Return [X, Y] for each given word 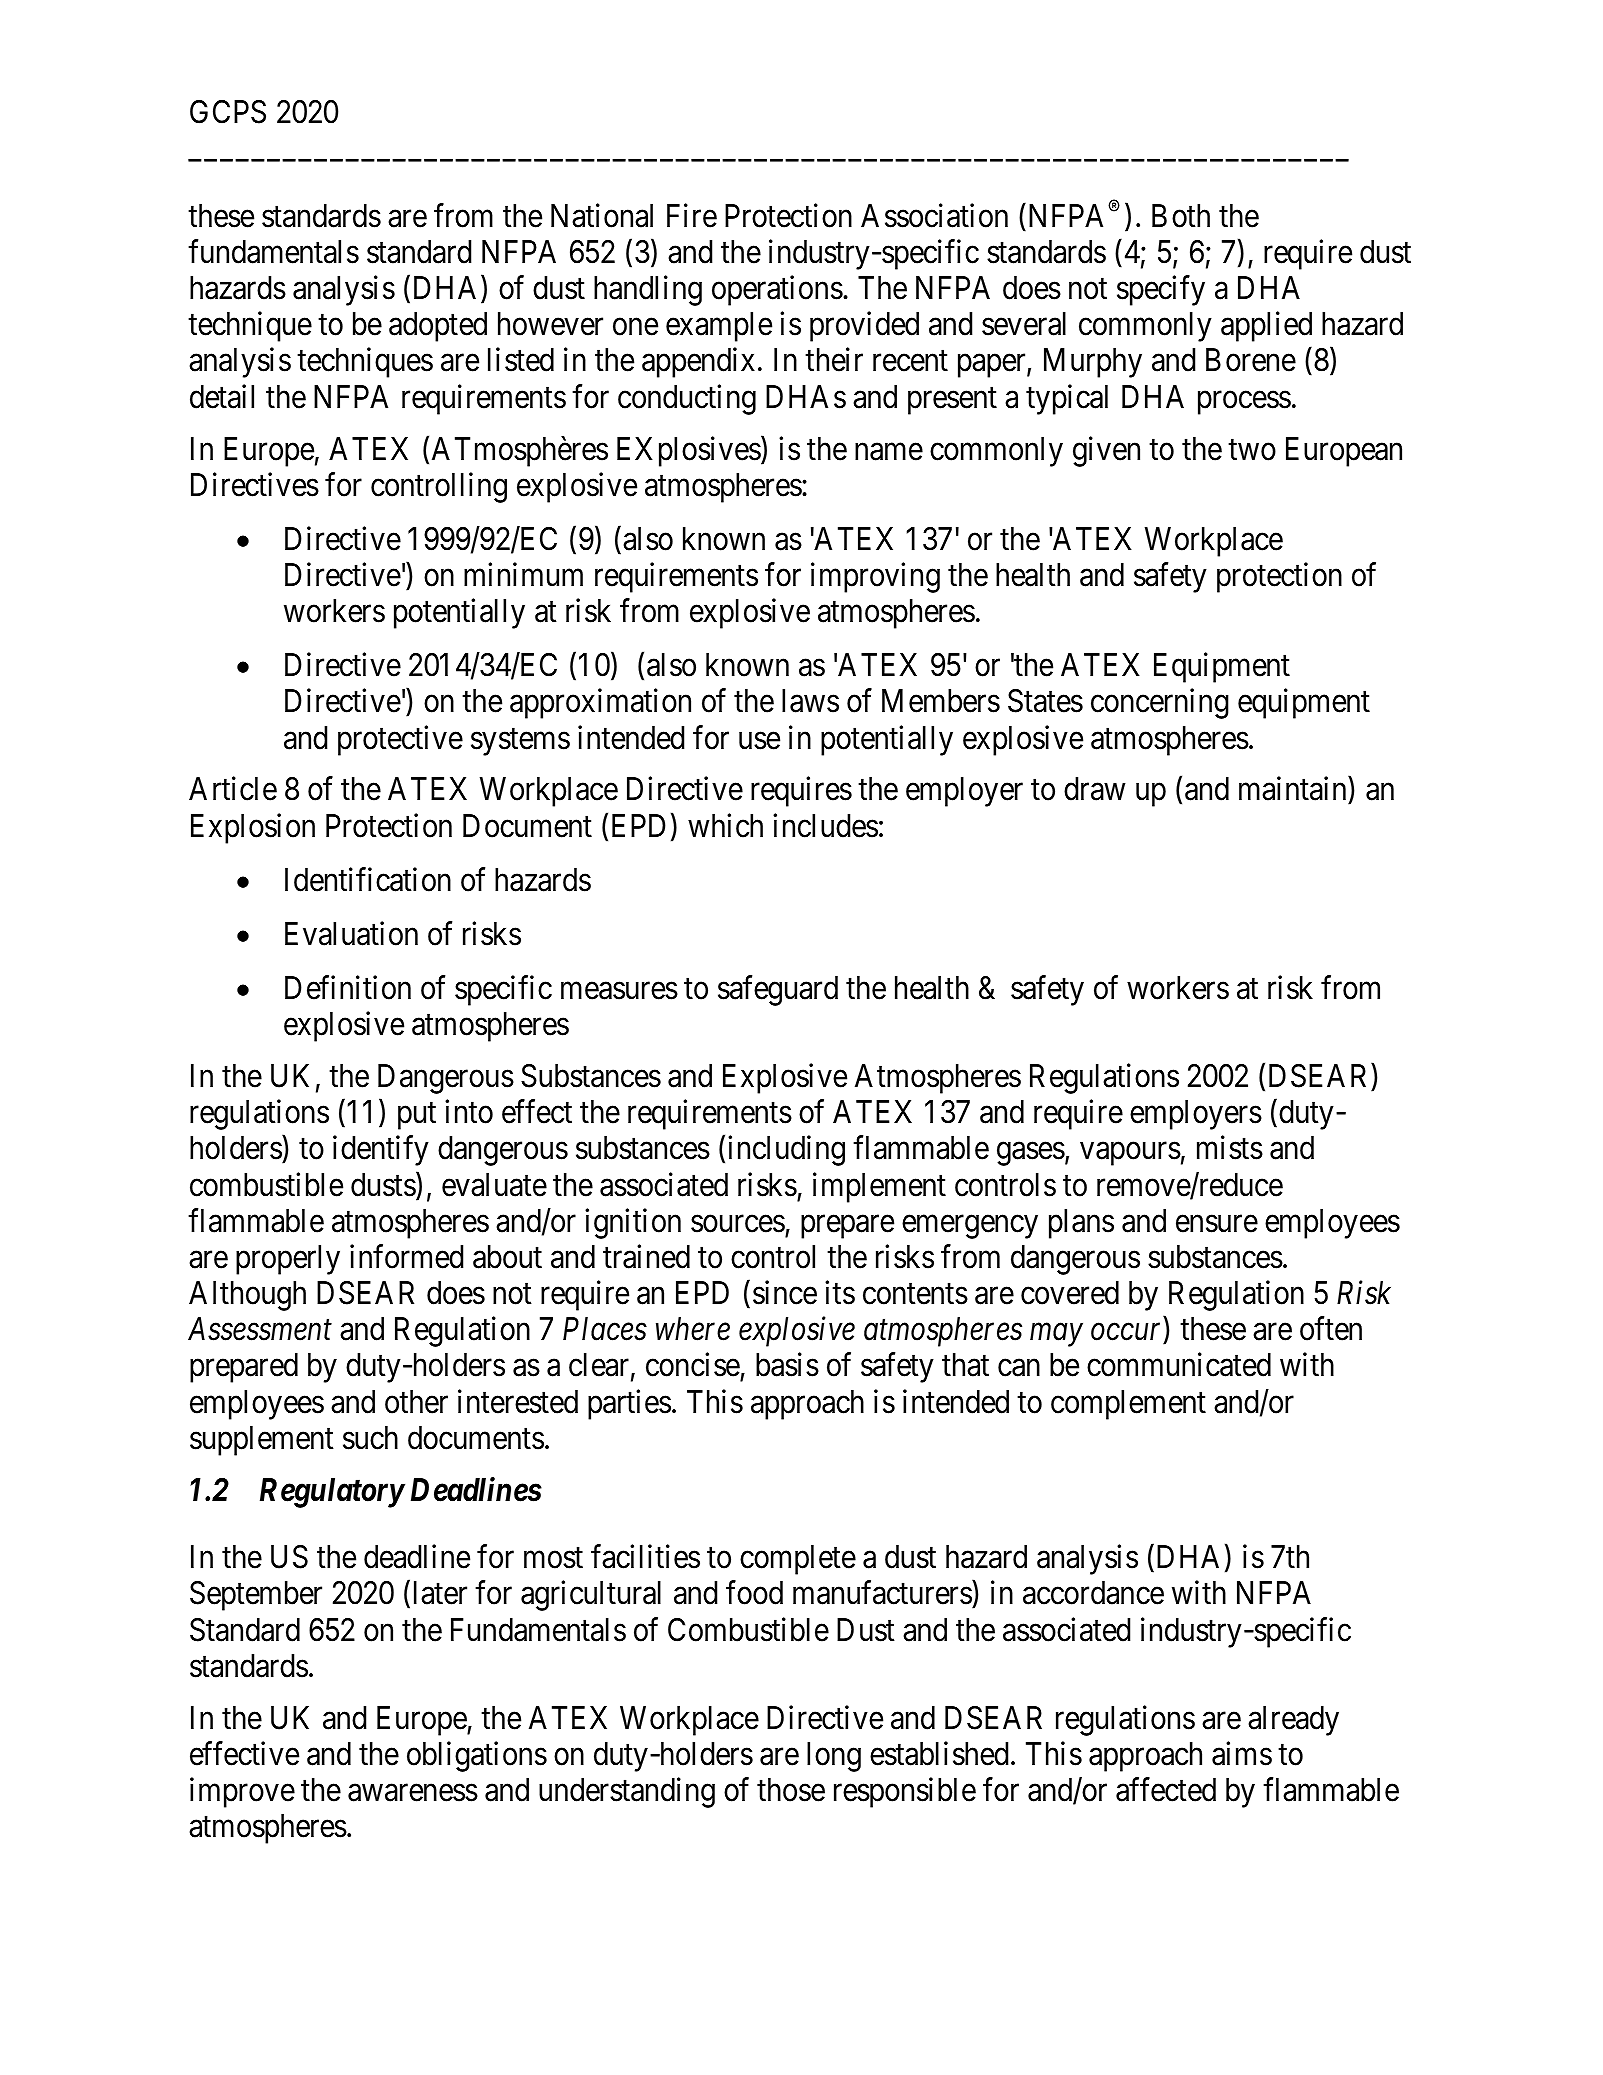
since [785, 1293]
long [834, 1757]
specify [1161, 291]
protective [400, 740]
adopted [438, 327]
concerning [1160, 704]
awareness [413, 1793]
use [759, 741]
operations [777, 291]
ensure [1217, 1224]
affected [1166, 1789]
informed [406, 1257]
